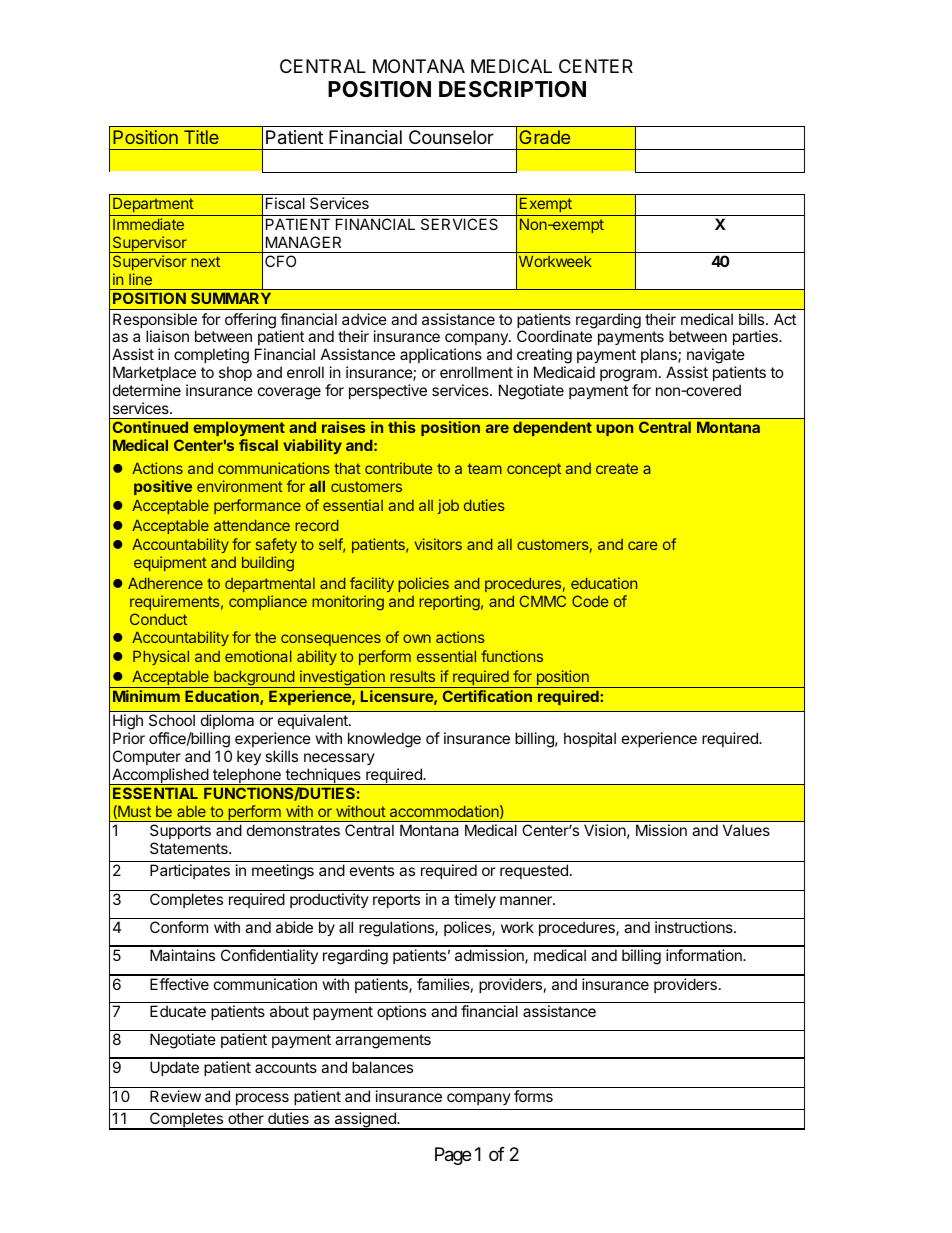 The height and width of the screenshot is (1233, 952). What do you see at coordinates (590, 601) in the screenshot?
I see `Code` at bounding box center [590, 601].
